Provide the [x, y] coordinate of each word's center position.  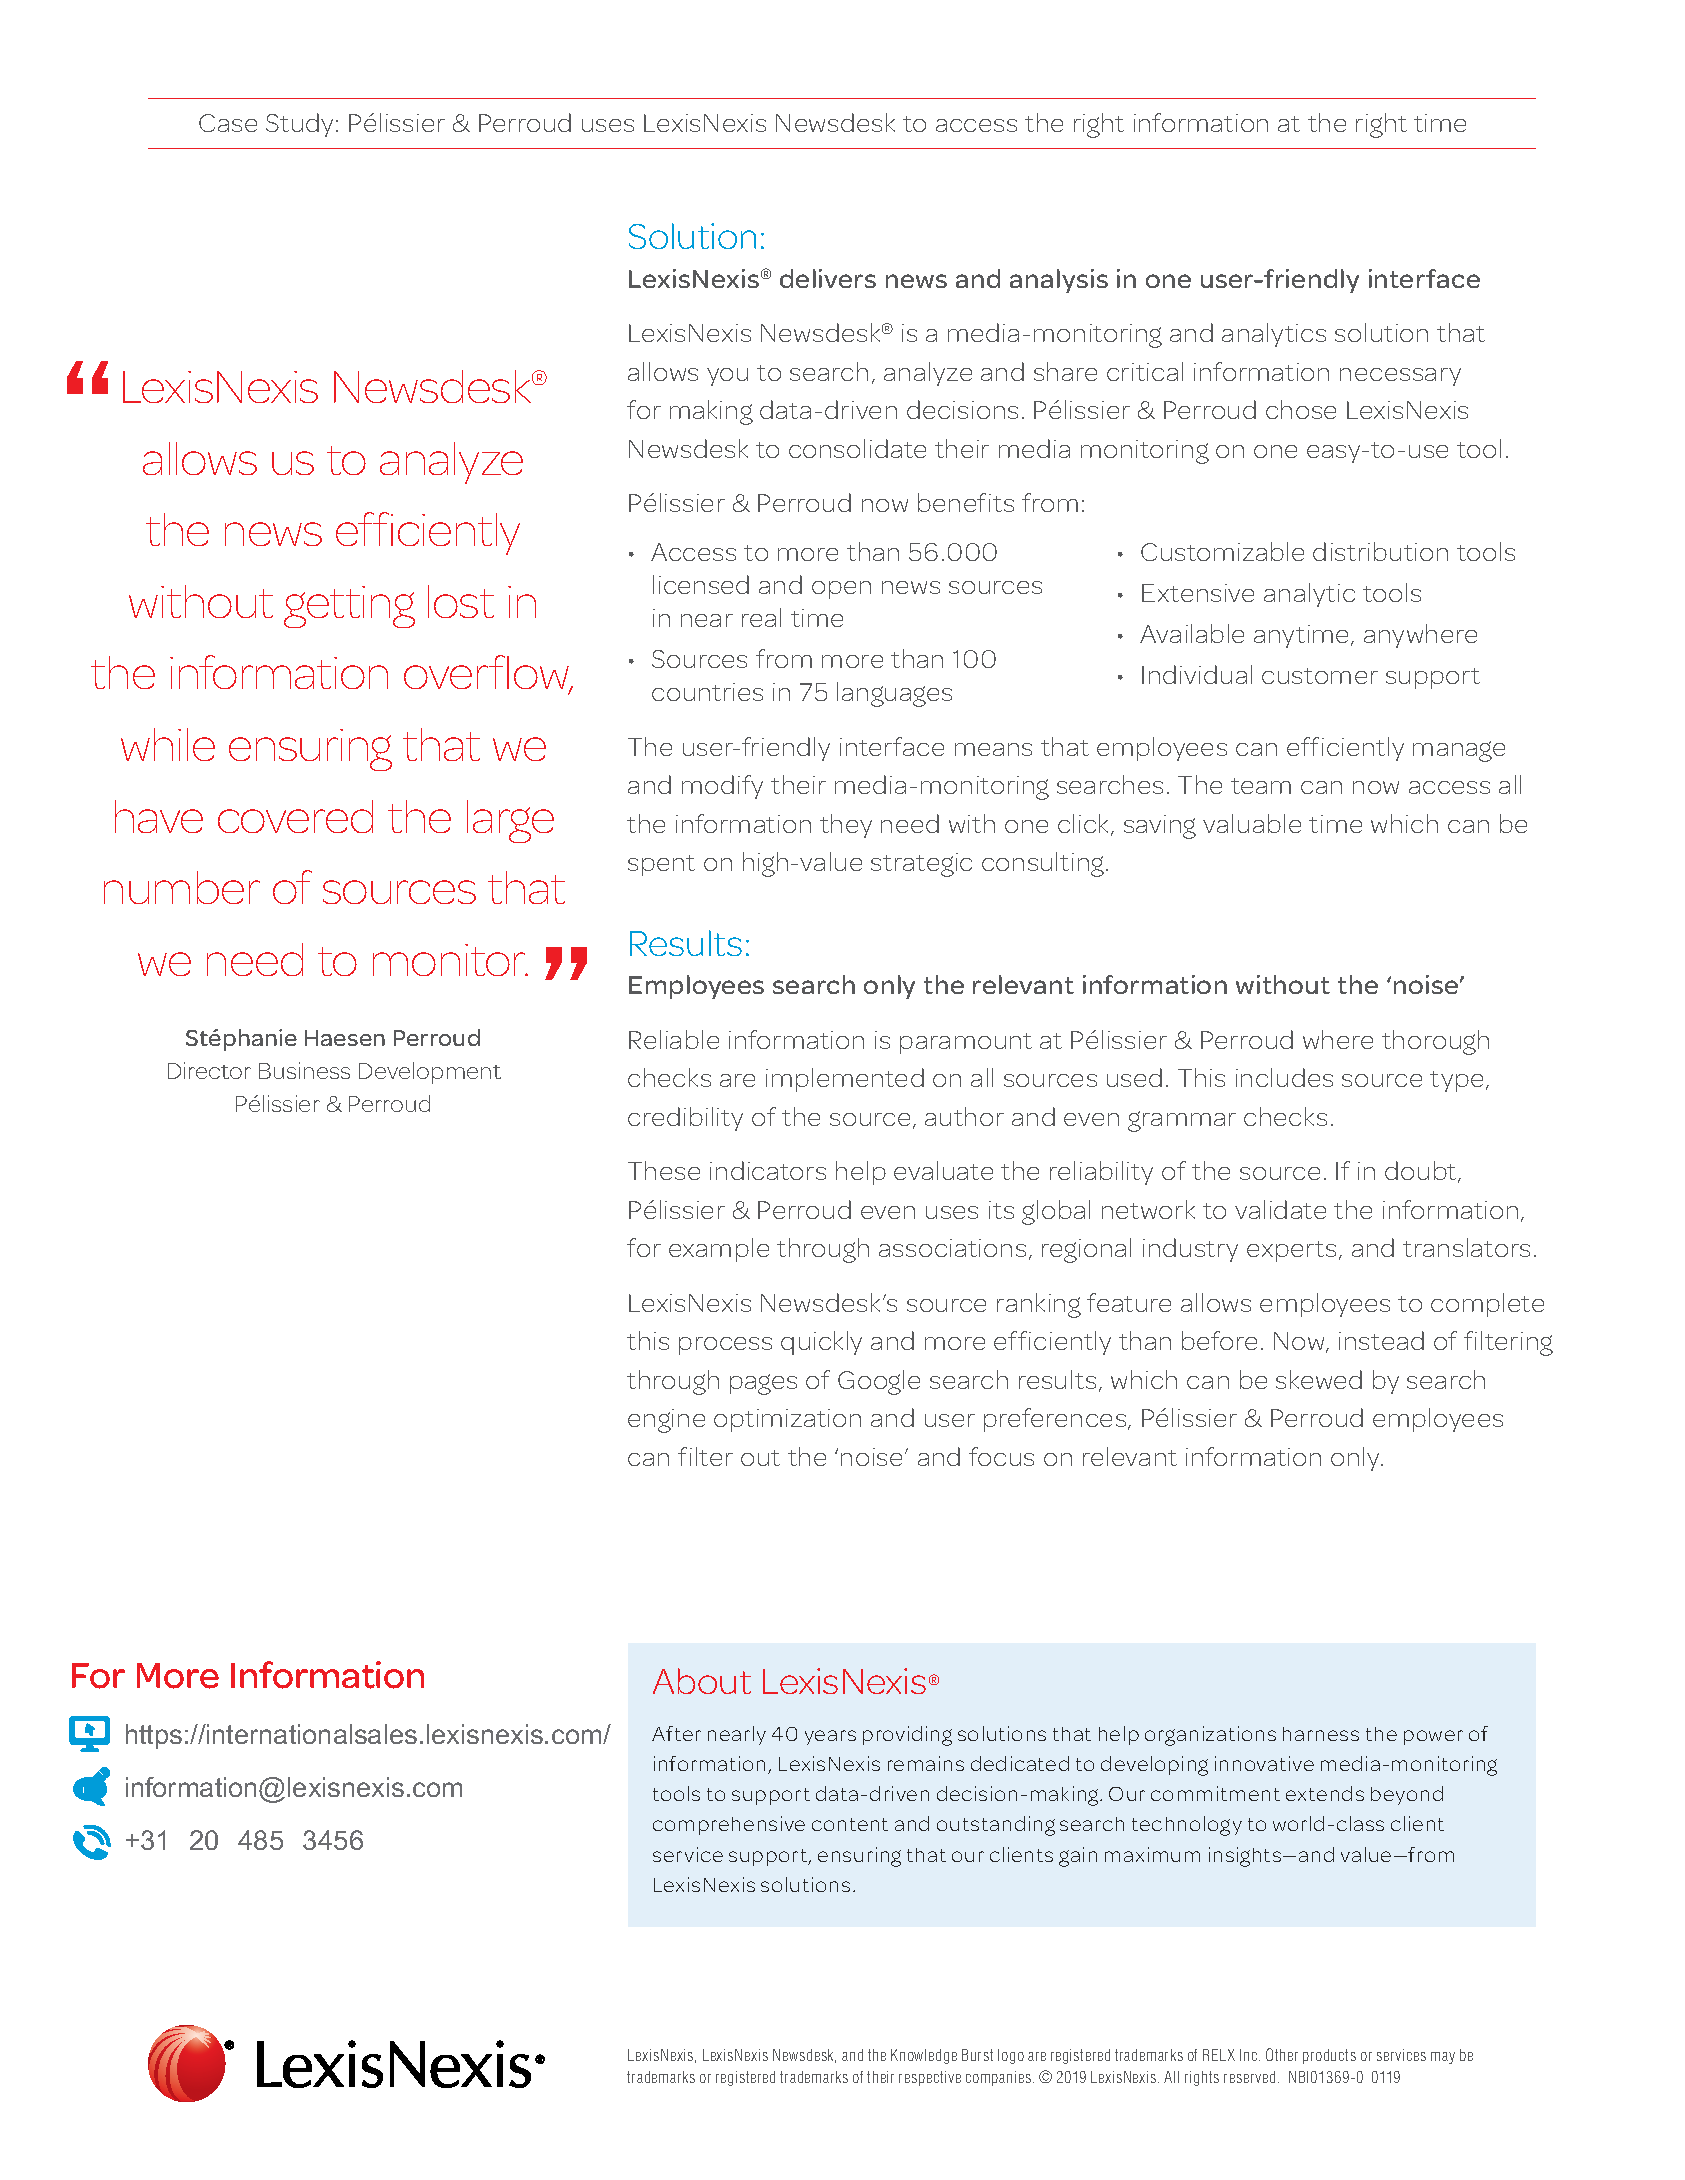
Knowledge [924, 2056]
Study [301, 125]
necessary [1400, 377]
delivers [828, 278]
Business [304, 1070]
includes [1284, 1077]
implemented [845, 1080]
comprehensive [729, 1825]
